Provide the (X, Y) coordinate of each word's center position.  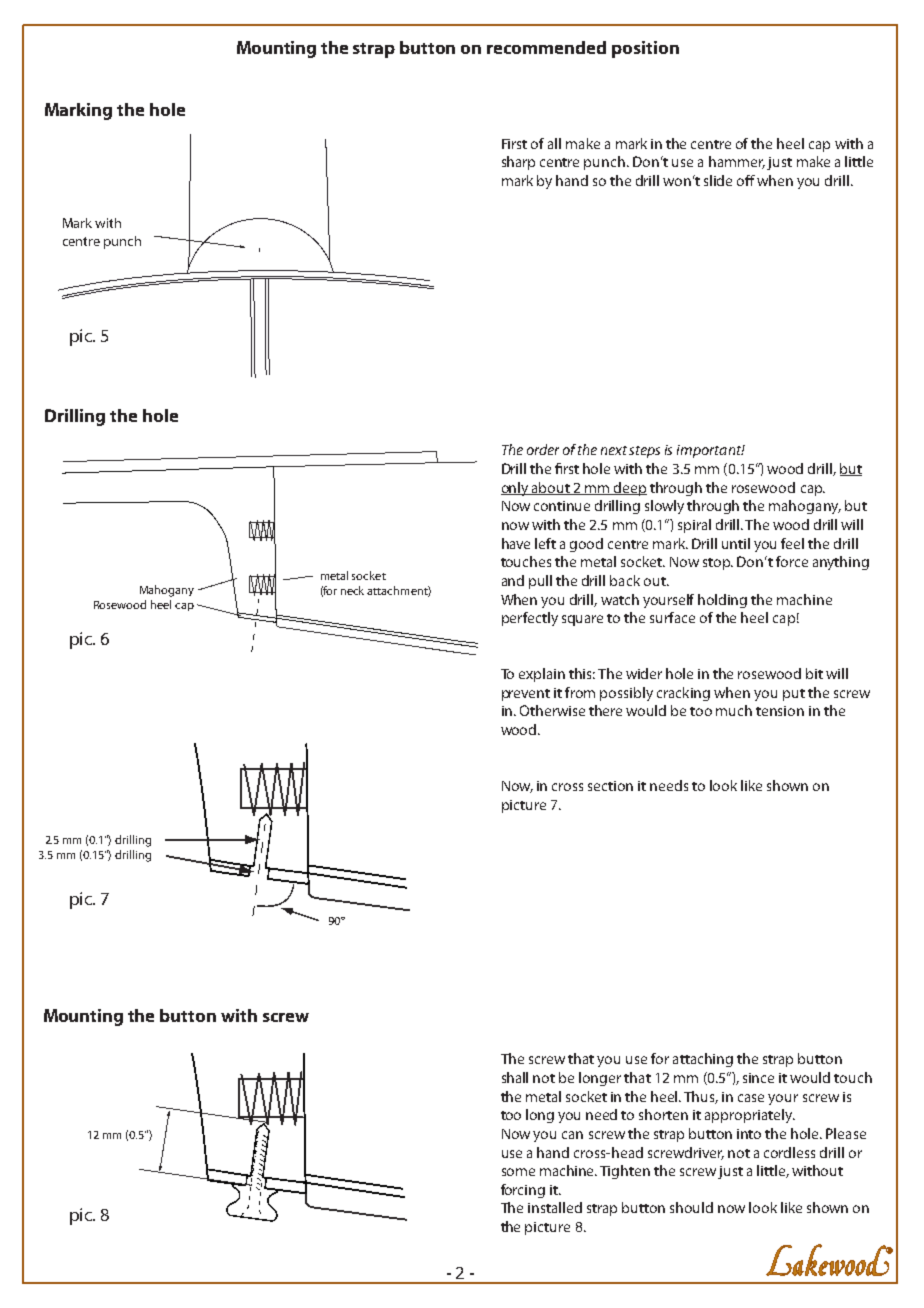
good (586, 545)
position (645, 49)
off (746, 180)
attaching (703, 1060)
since (758, 1078)
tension (780, 711)
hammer (737, 162)
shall (515, 1077)
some (518, 1172)
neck (352, 590)
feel (792, 543)
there (605, 710)
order (543, 449)
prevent (526, 695)
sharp (518, 163)
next (615, 450)
